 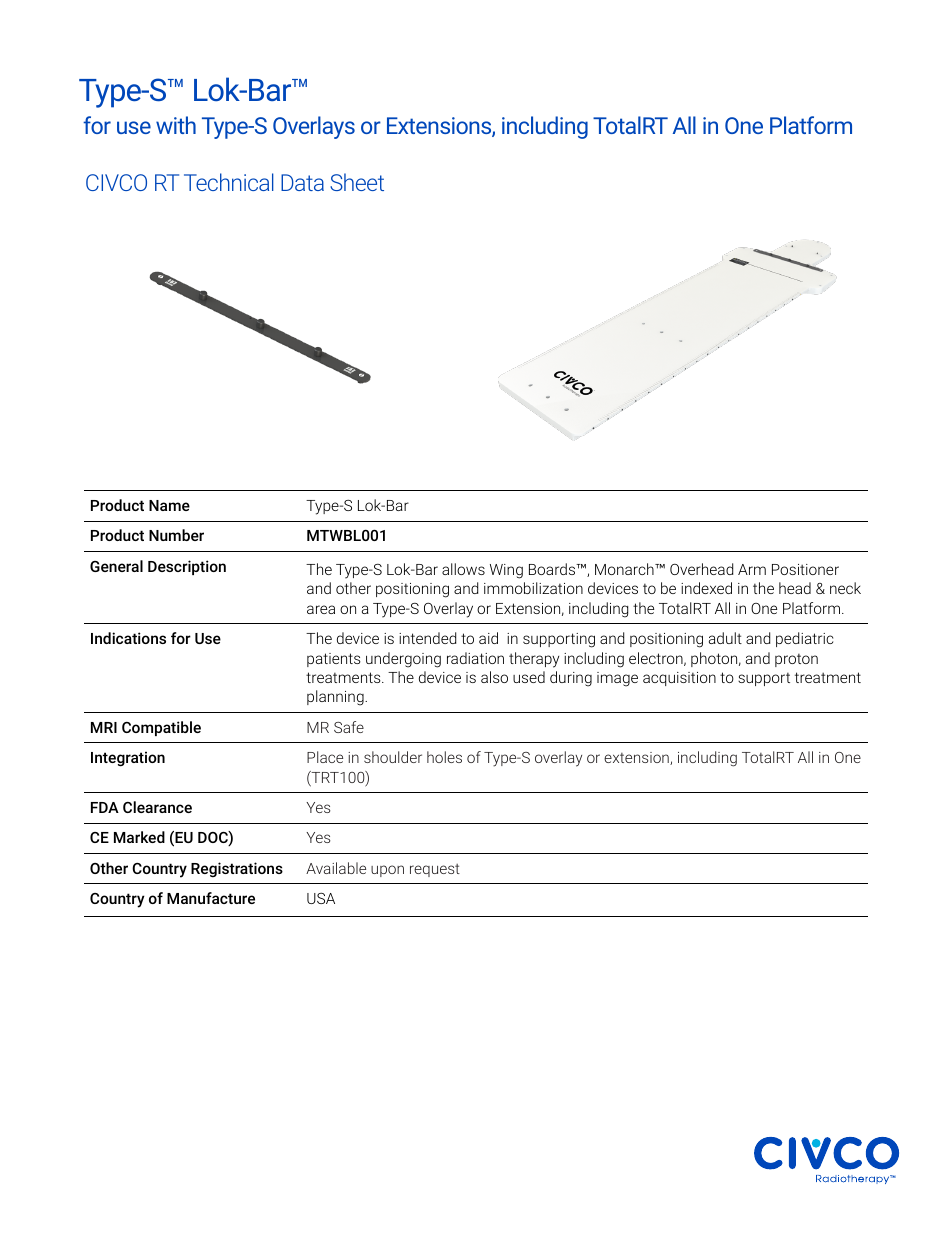 I want to click on Compatible, so click(x=161, y=728).
